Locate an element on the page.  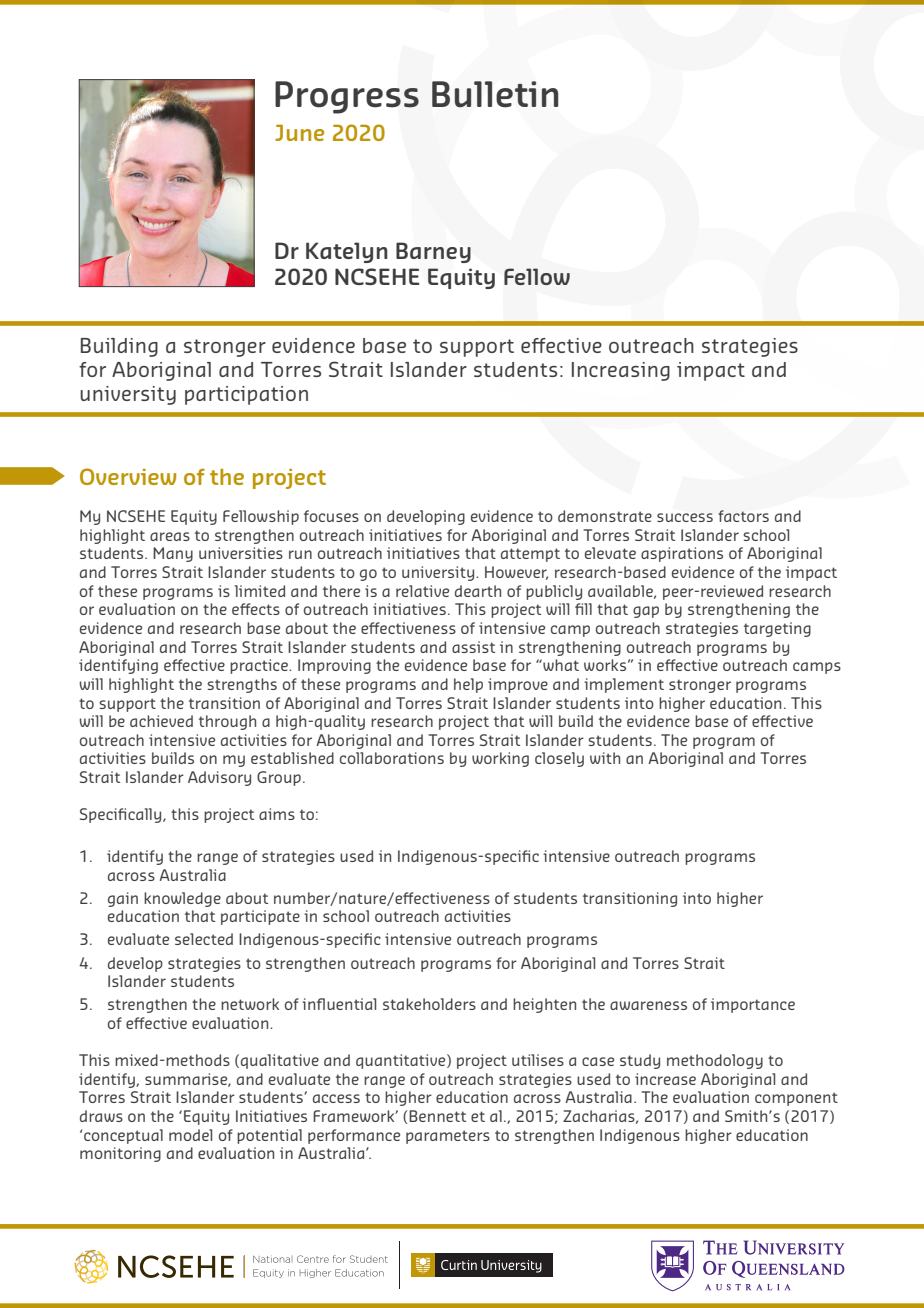
working is located at coordinates (500, 759).
